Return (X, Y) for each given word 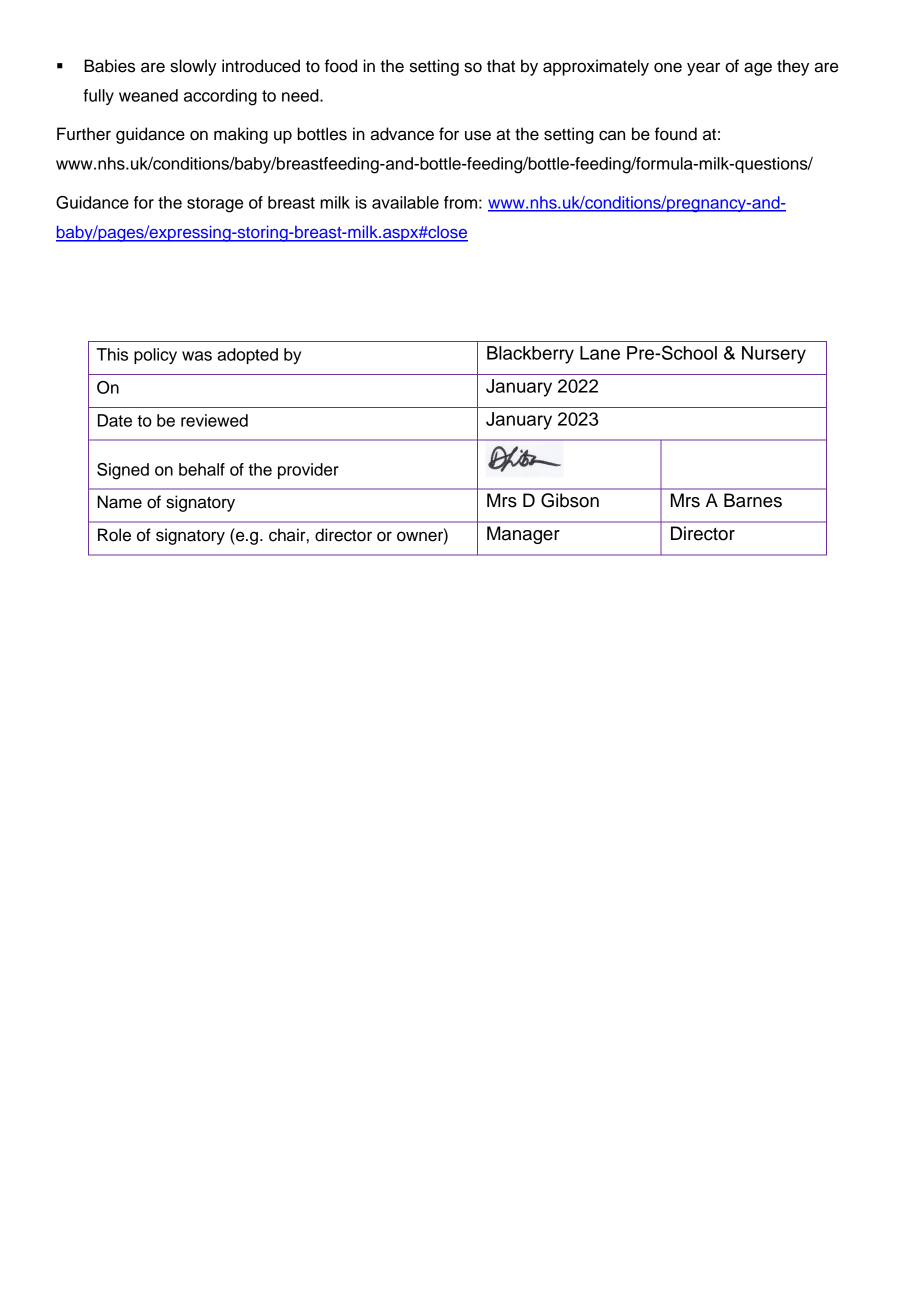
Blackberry (530, 355)
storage (215, 205)
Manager (523, 535)
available (405, 202)
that (501, 66)
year (703, 69)
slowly (193, 67)
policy (155, 356)
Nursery (774, 355)
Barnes (753, 500)
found (676, 134)
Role (114, 535)
